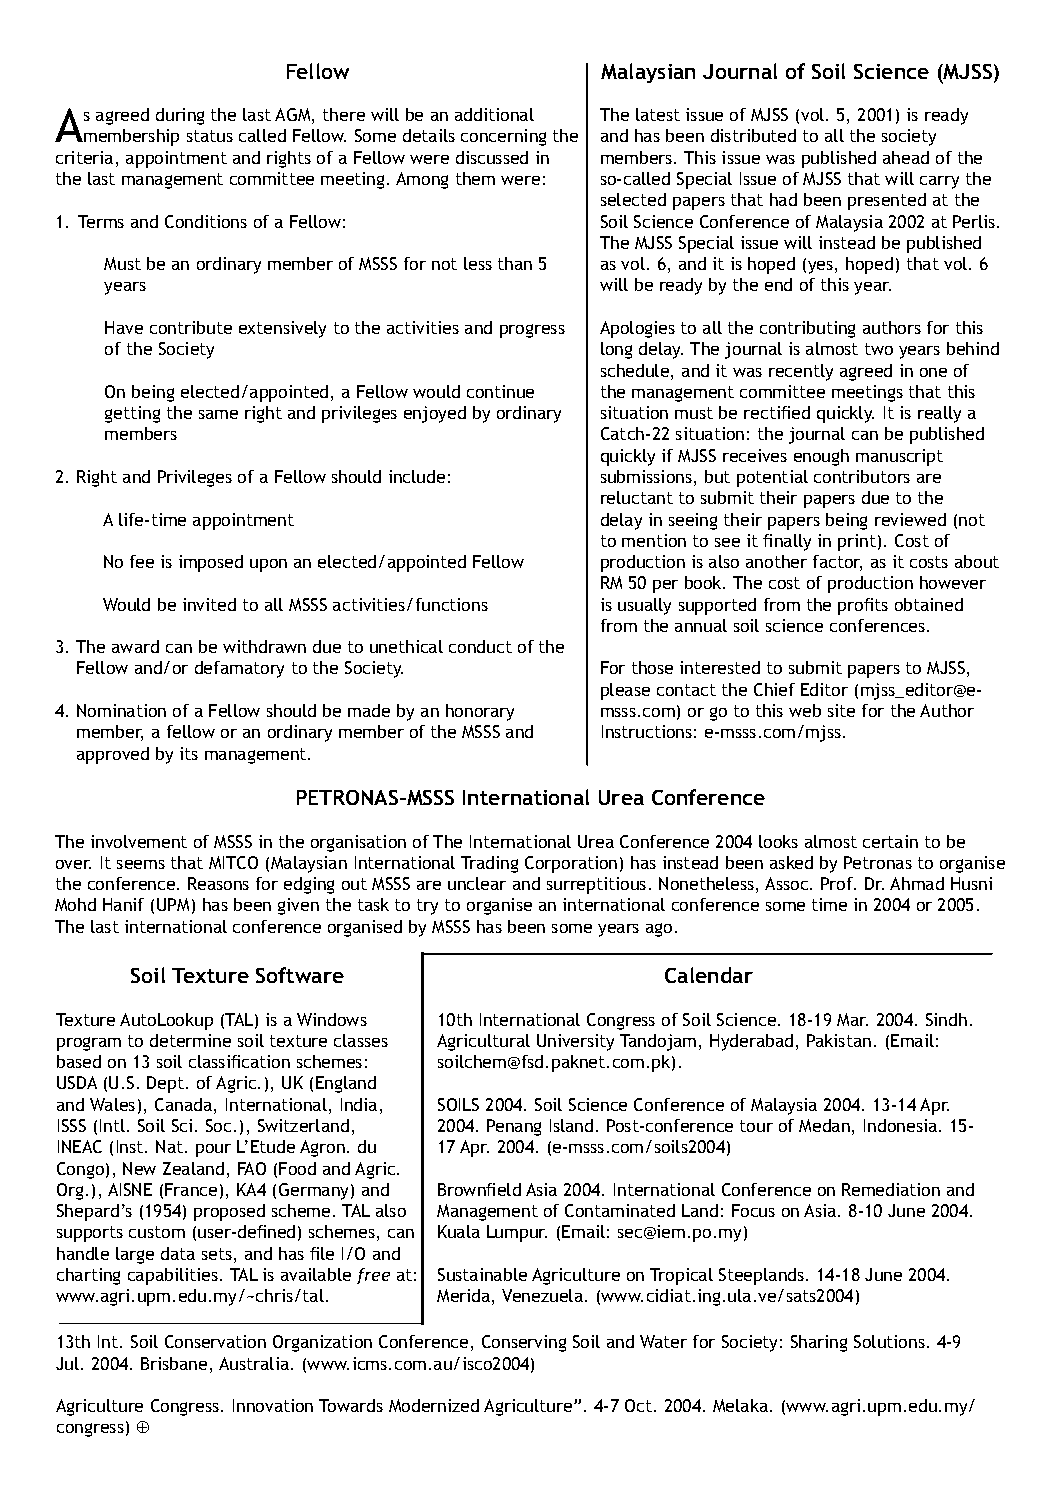 The height and width of the screenshot is (1493, 1056). Describe the element at coordinates (477, 883) in the screenshot. I see `unclear` at that location.
